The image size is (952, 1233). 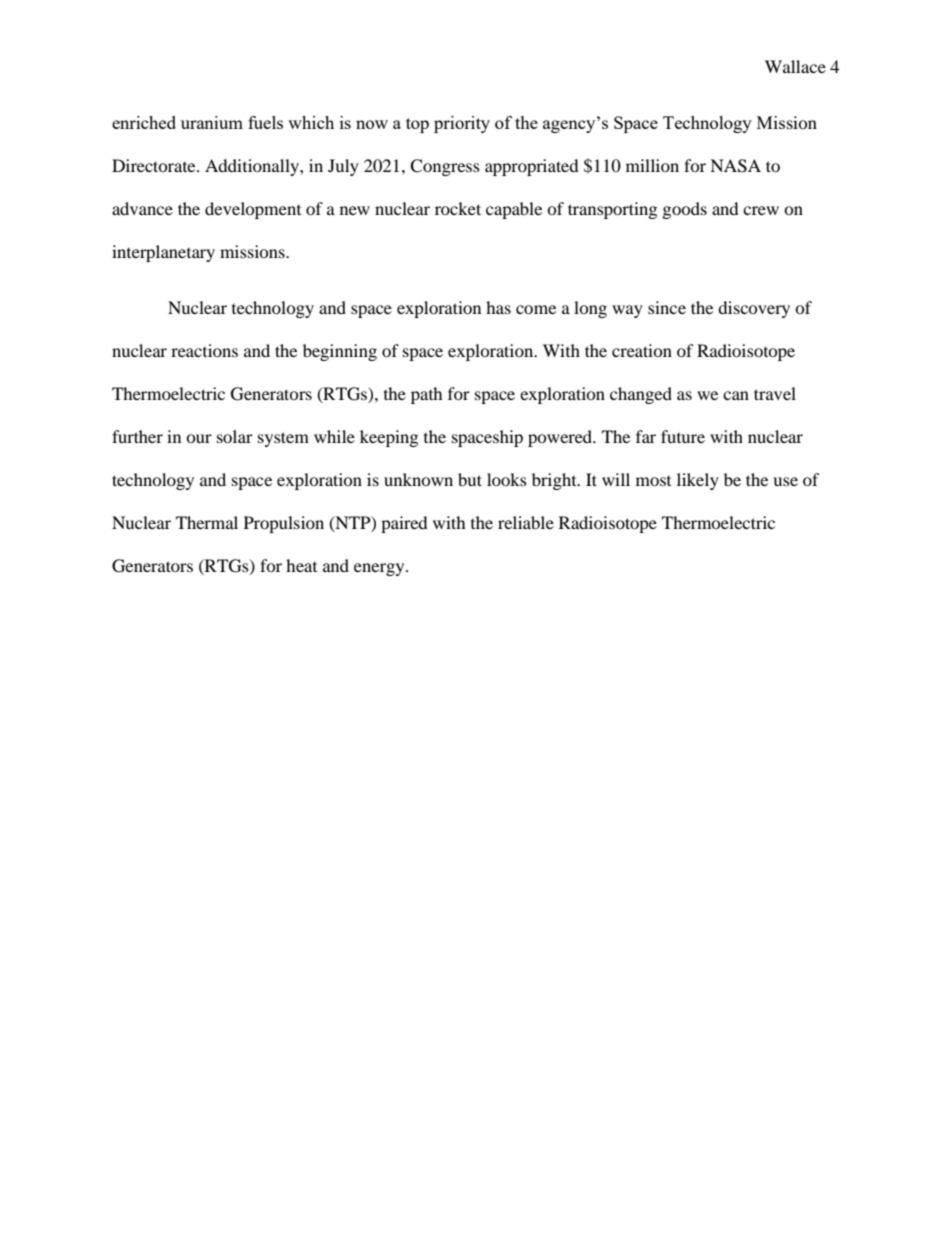 What do you see at coordinates (498, 307) in the screenshot?
I see `has` at bounding box center [498, 307].
